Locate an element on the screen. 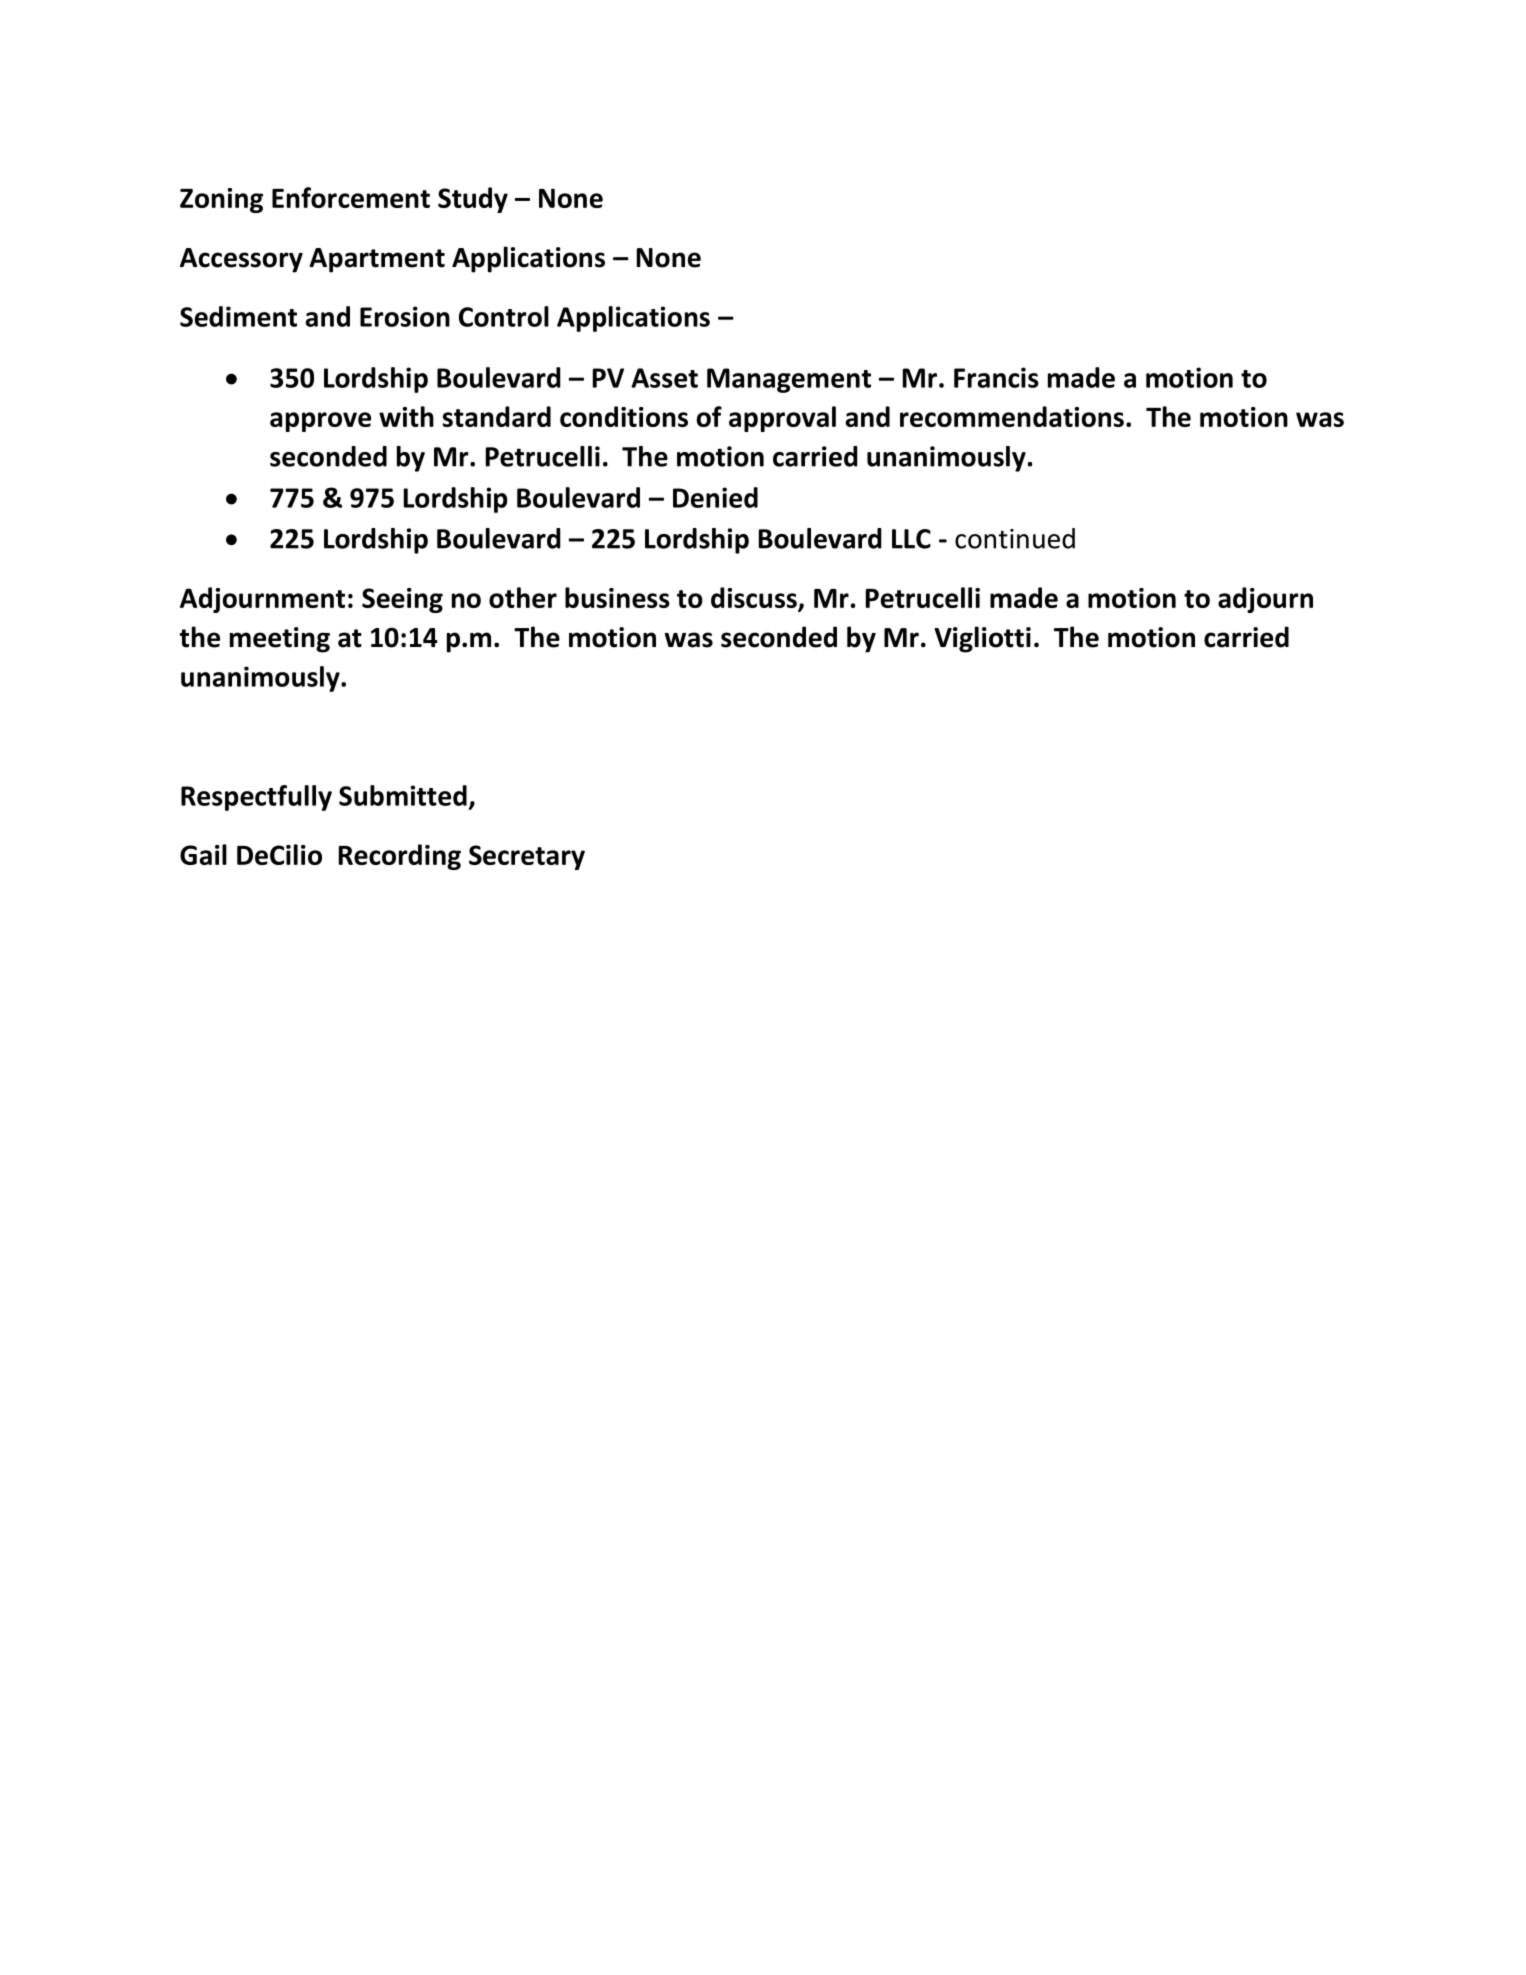  approve is located at coordinates (320, 422).
